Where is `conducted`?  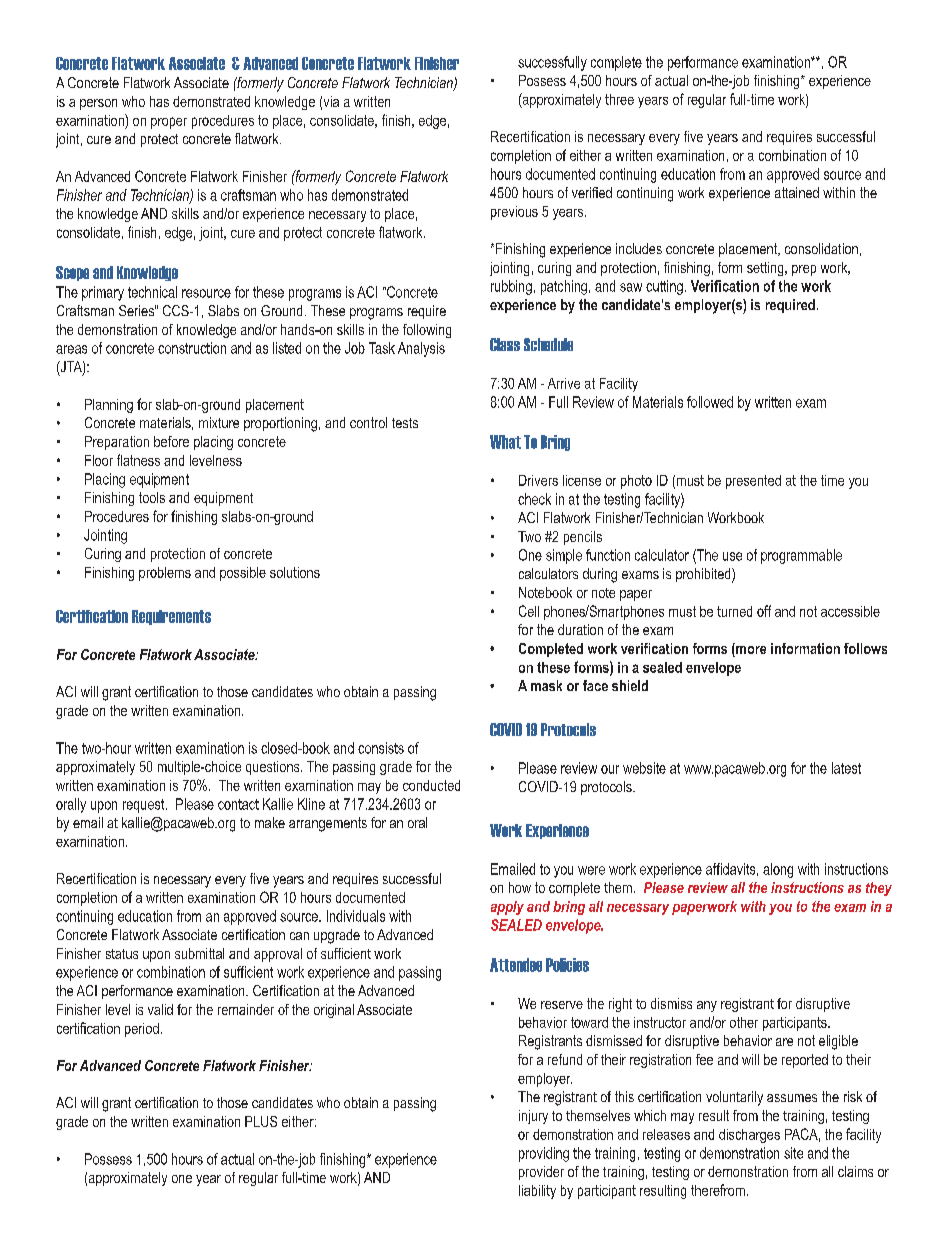 conducted is located at coordinates (431, 785).
